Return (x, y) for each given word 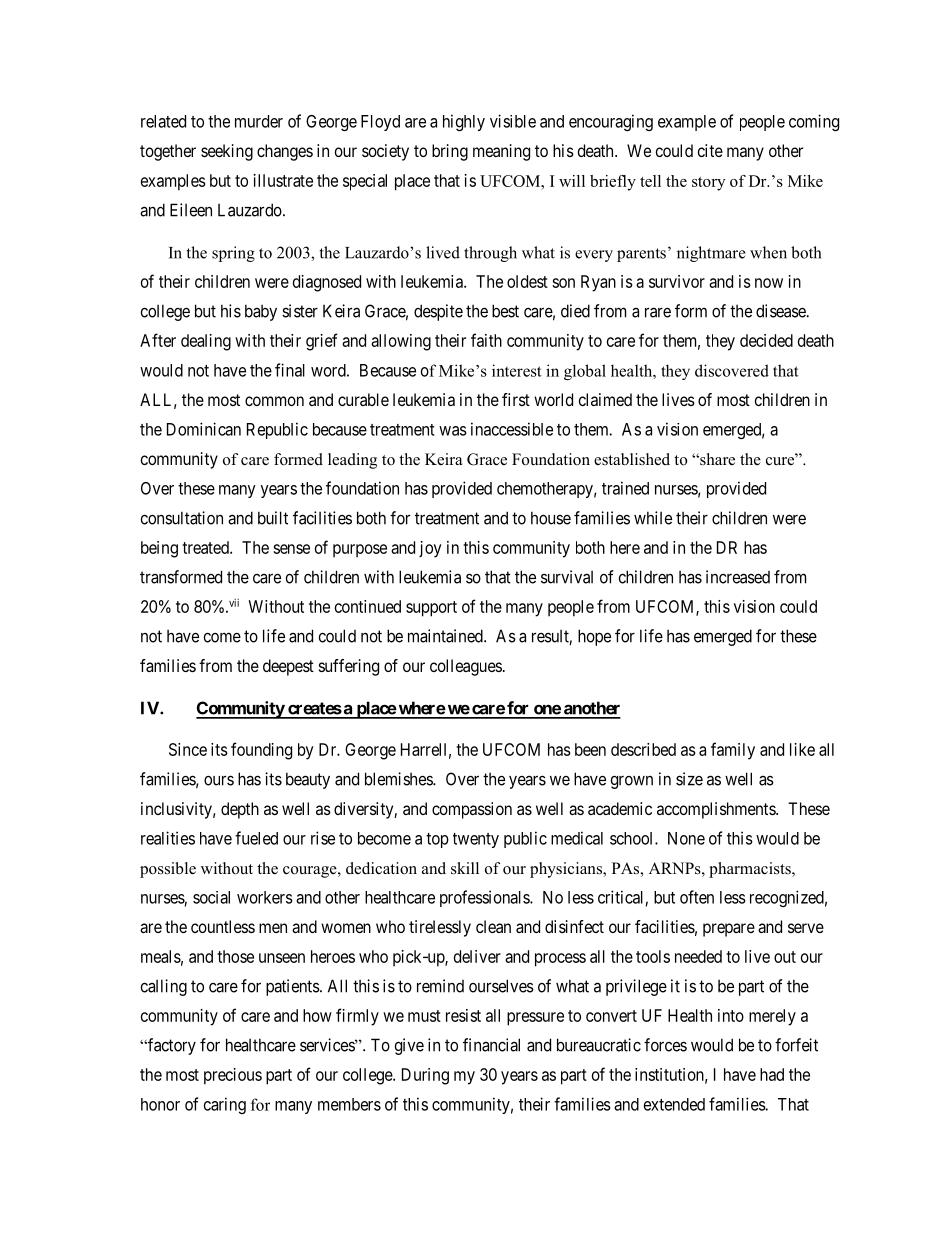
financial (491, 1045)
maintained (446, 636)
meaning (501, 152)
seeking (227, 152)
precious (233, 1076)
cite (710, 150)
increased (738, 577)
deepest (288, 667)
